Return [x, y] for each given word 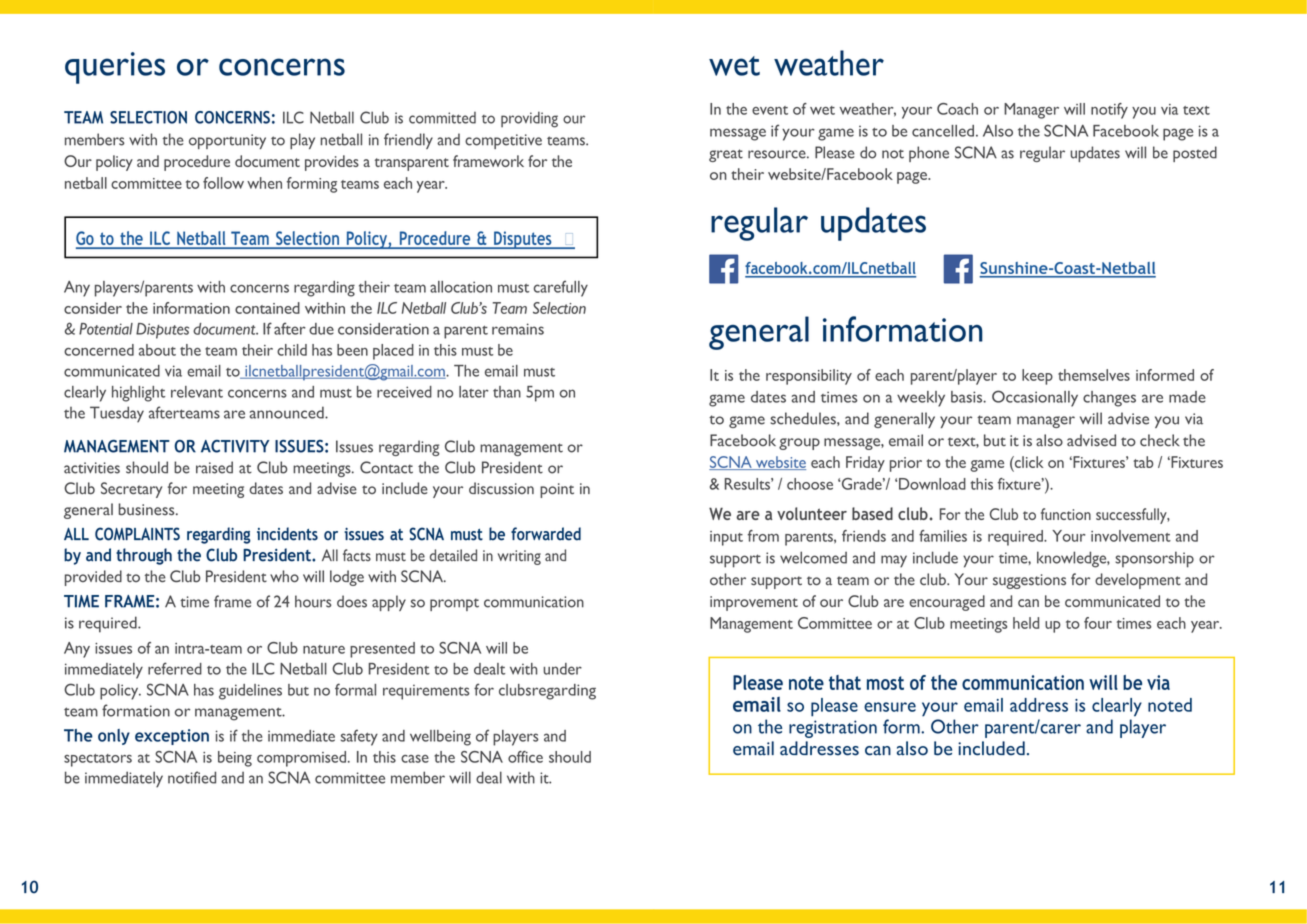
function [1066, 514]
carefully [561, 288]
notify [1109, 111]
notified [192, 777]
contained [267, 308]
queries [115, 68]
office [525, 757]
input [726, 538]
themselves [1094, 375]
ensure [890, 707]
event [770, 110]
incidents [287, 534]
